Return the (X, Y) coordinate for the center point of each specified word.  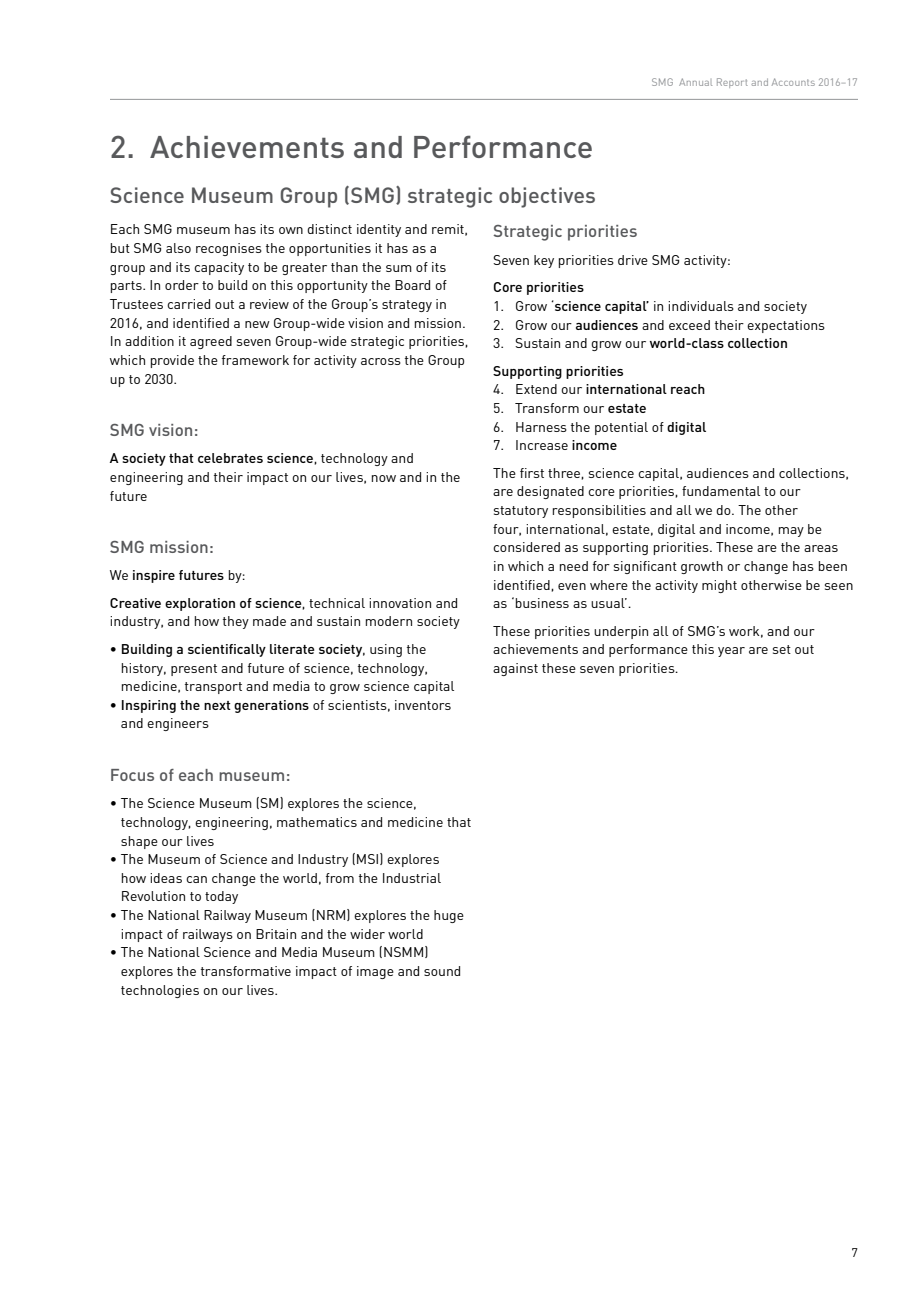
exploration (200, 604)
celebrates (230, 458)
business (542, 603)
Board (412, 285)
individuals (701, 306)
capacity (219, 268)
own (291, 230)
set (782, 649)
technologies (160, 991)
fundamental (721, 491)
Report (732, 83)
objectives (547, 197)
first (532, 473)
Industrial (412, 878)
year (731, 652)
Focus (132, 775)
